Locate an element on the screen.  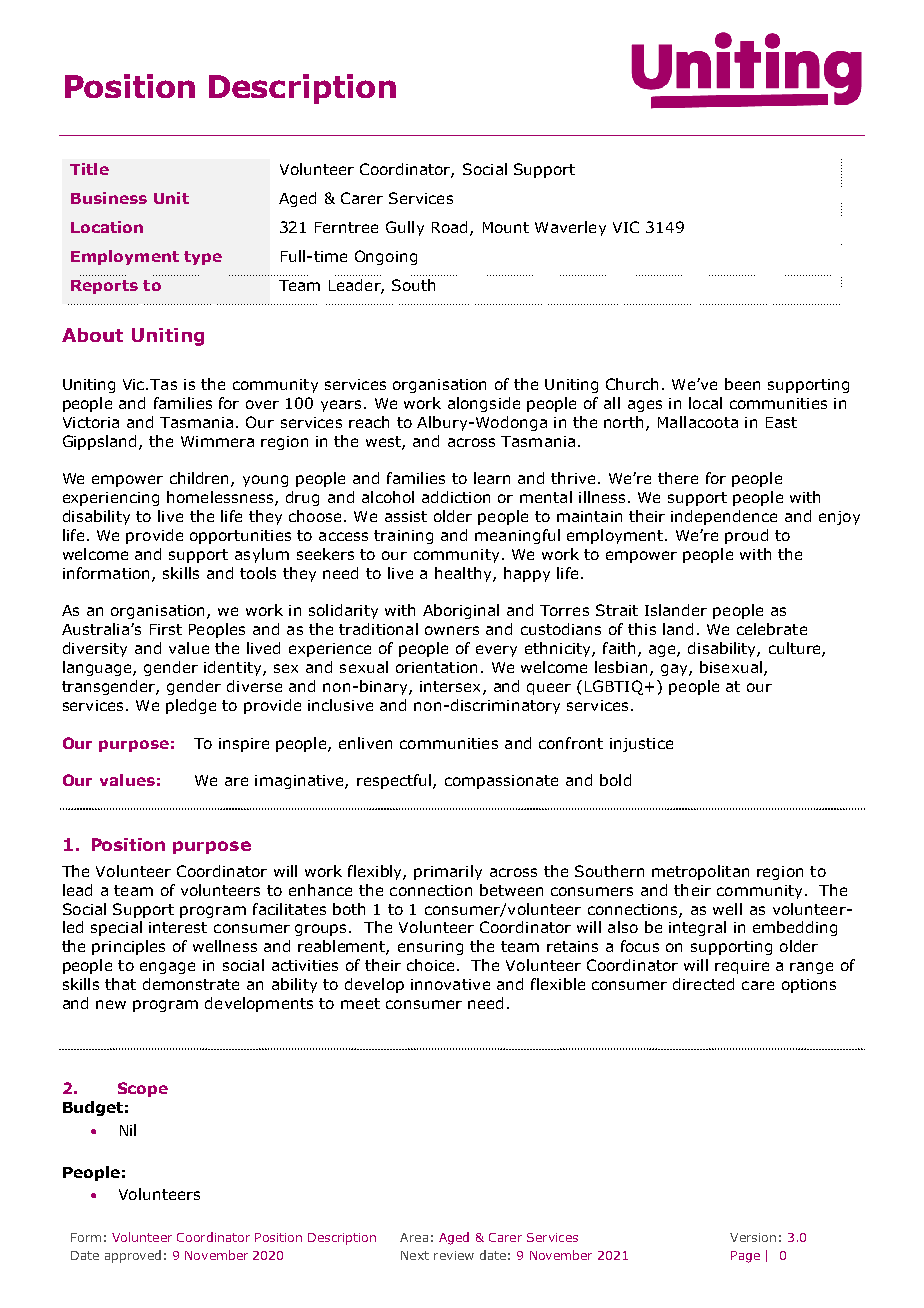
metropolitan is located at coordinates (700, 872).
